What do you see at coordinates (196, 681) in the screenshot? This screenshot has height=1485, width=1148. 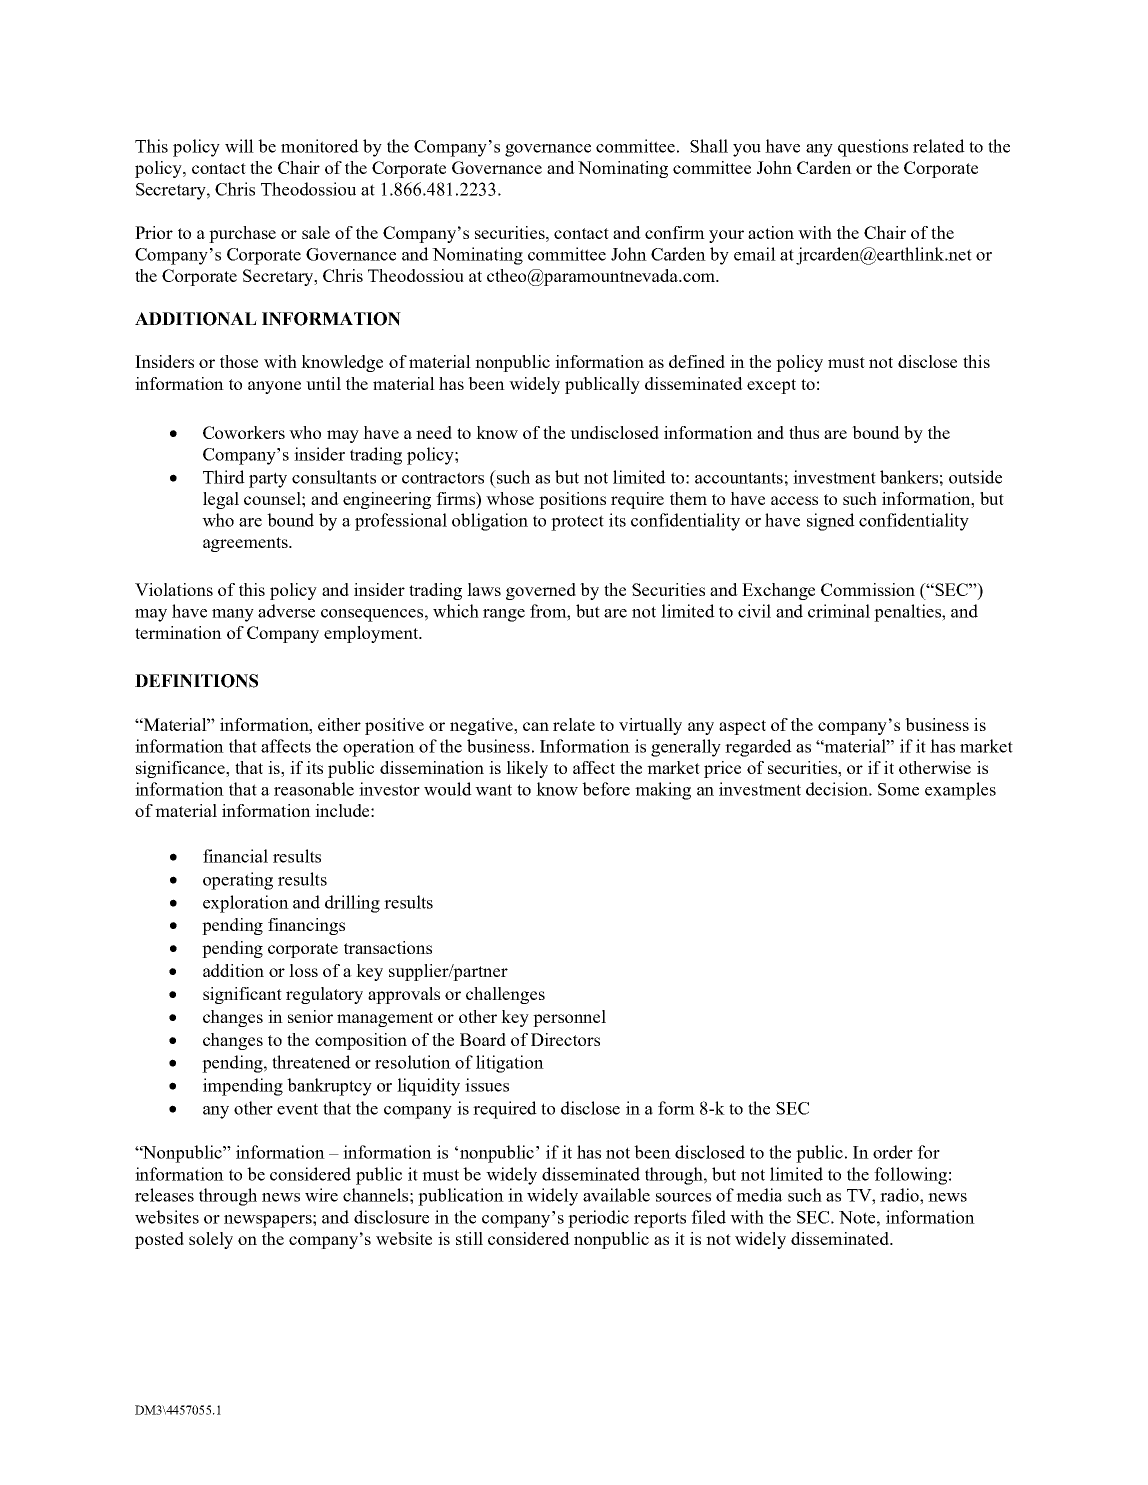 I see `DEFINITIONS` at bounding box center [196, 681].
